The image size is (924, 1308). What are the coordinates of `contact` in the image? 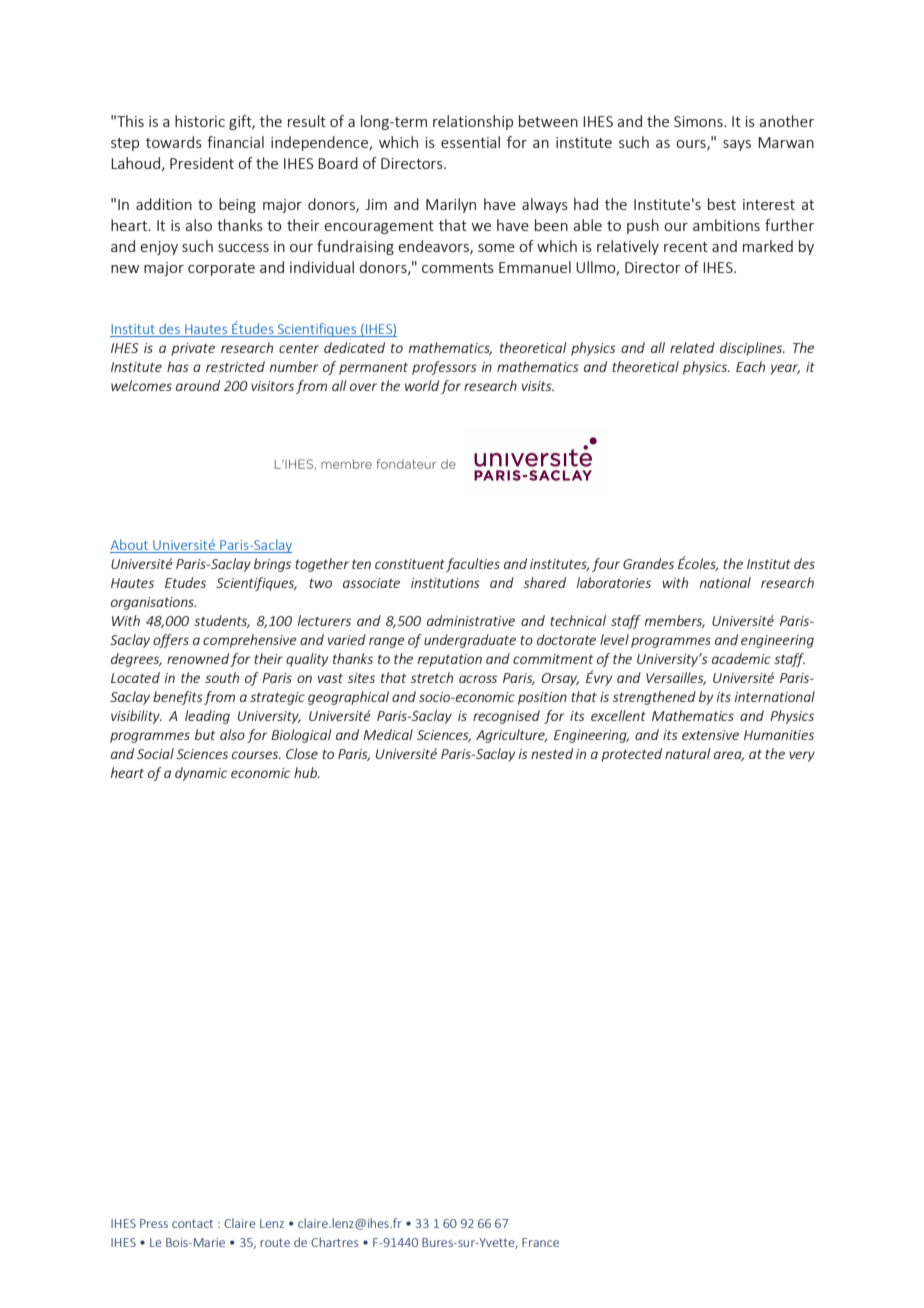 It's located at (192, 1223).
